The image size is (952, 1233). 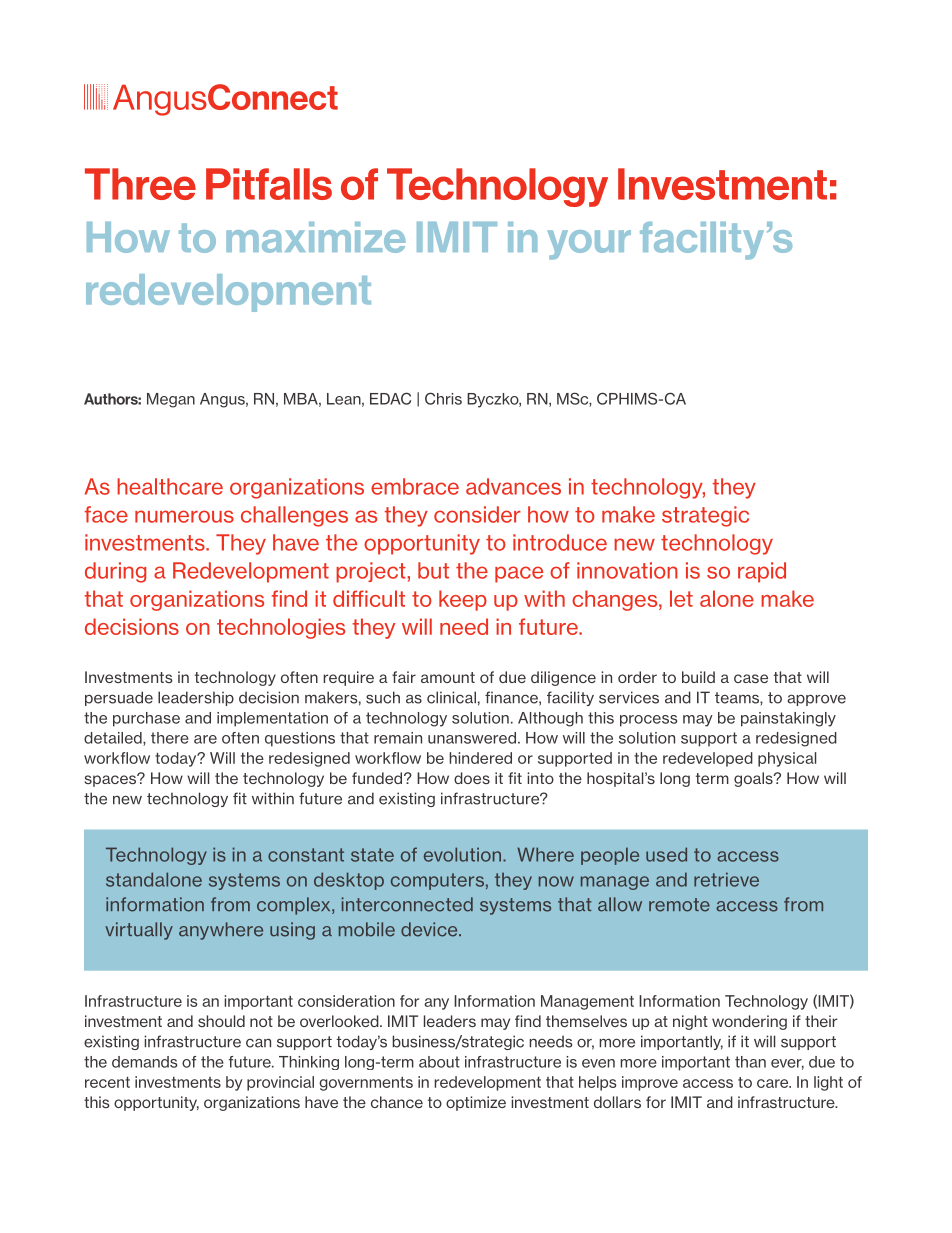 I want to click on redeveloped, so click(x=708, y=759).
